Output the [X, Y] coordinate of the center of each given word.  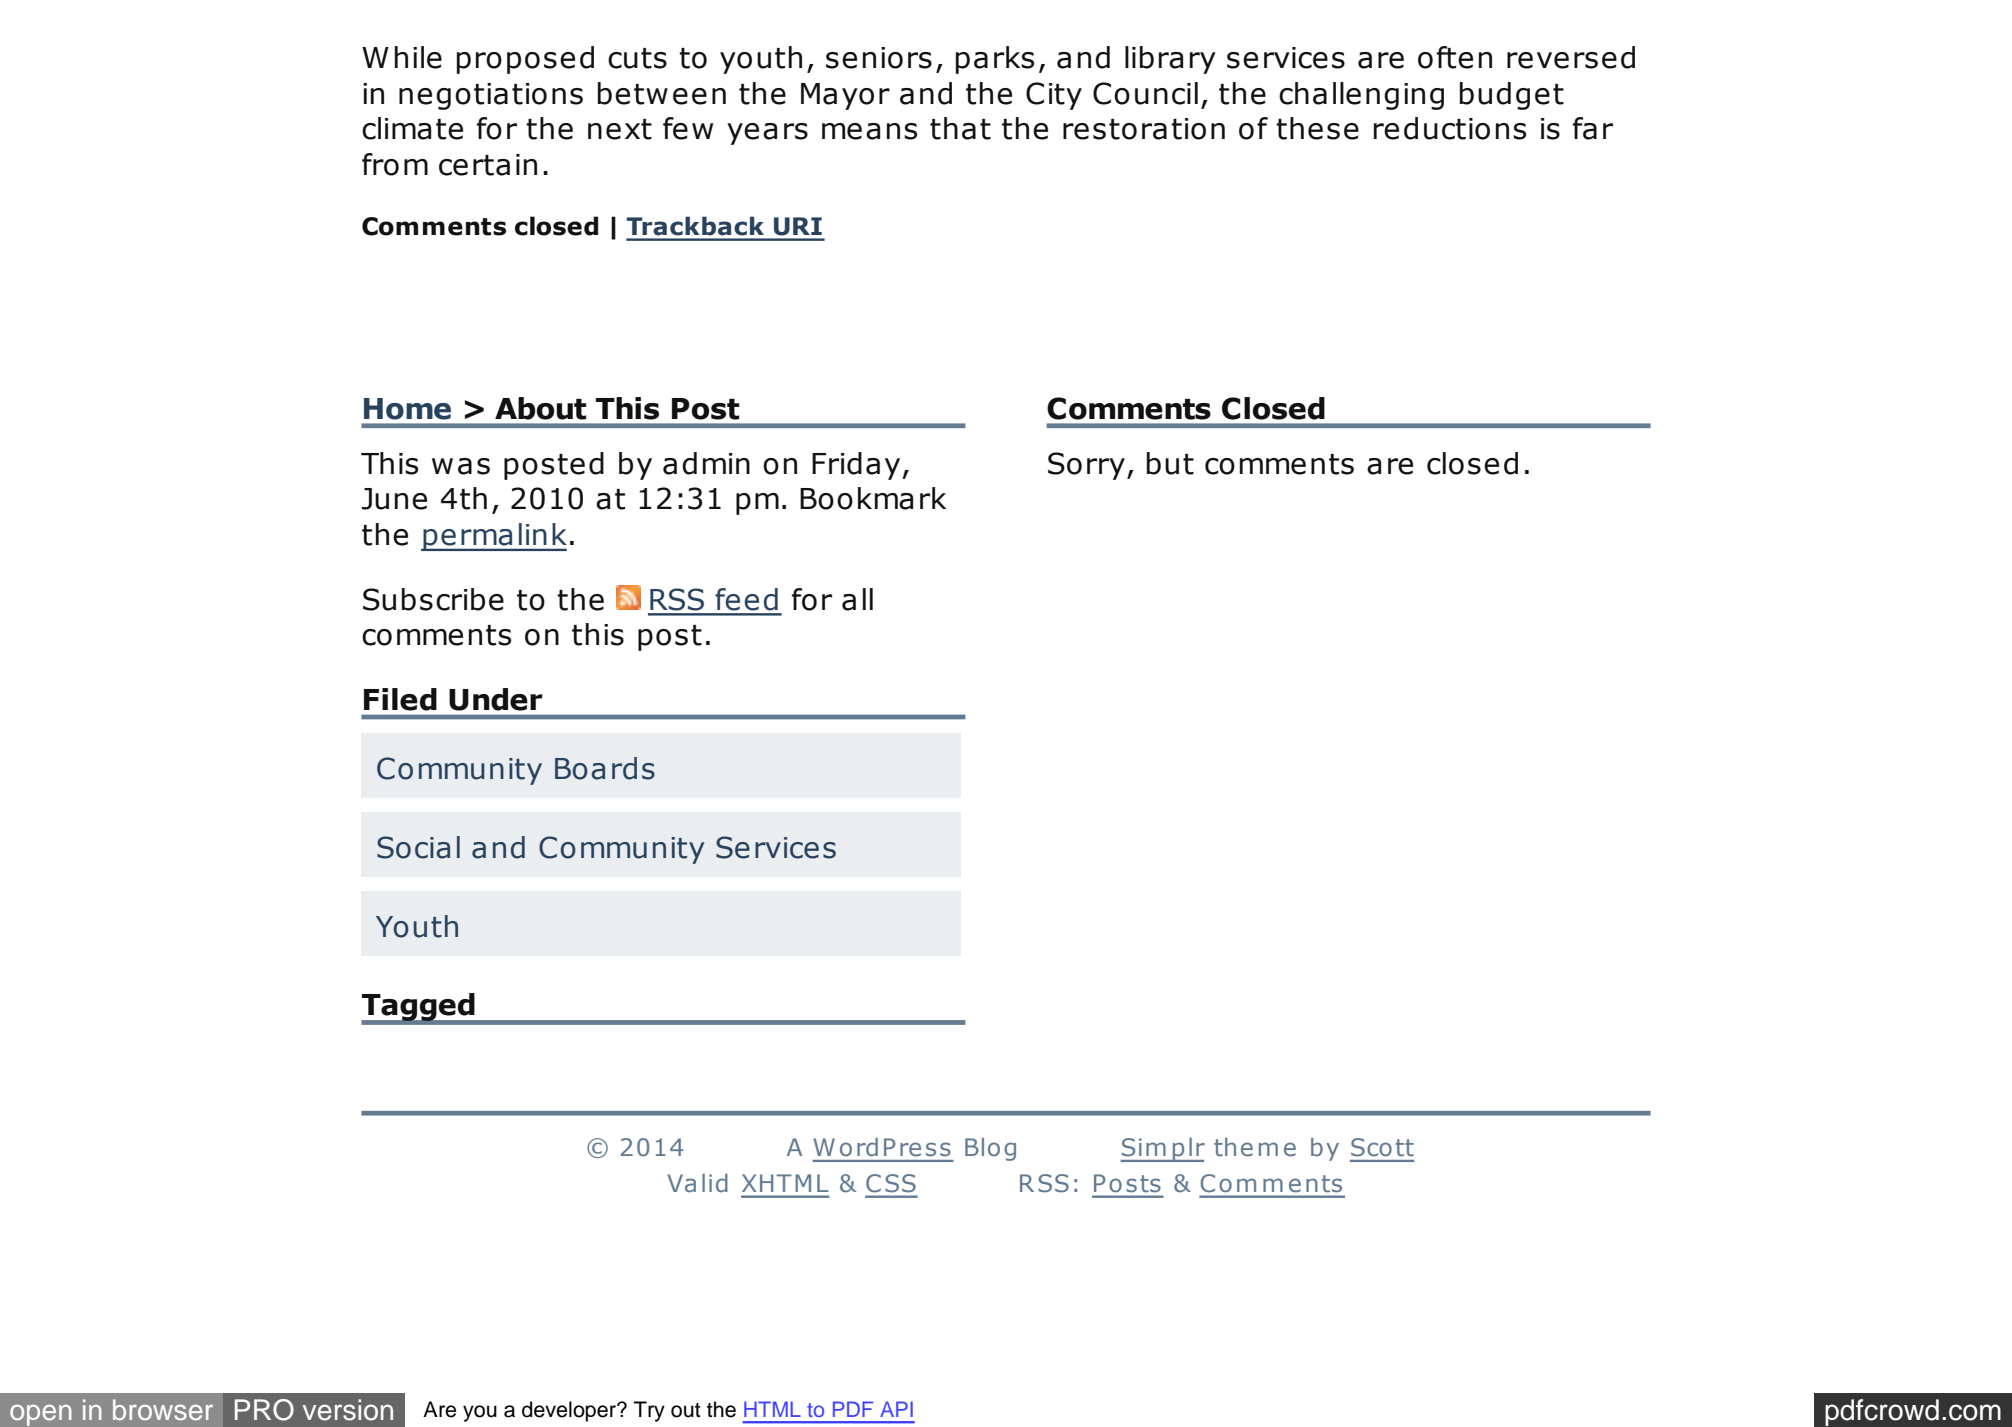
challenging [1361, 96]
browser [163, 1410]
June [394, 499]
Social [418, 847]
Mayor [845, 96]
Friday [857, 466]
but [1170, 463]
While [402, 57]
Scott [1382, 1147]
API [896, 1409]
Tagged [419, 1008]
